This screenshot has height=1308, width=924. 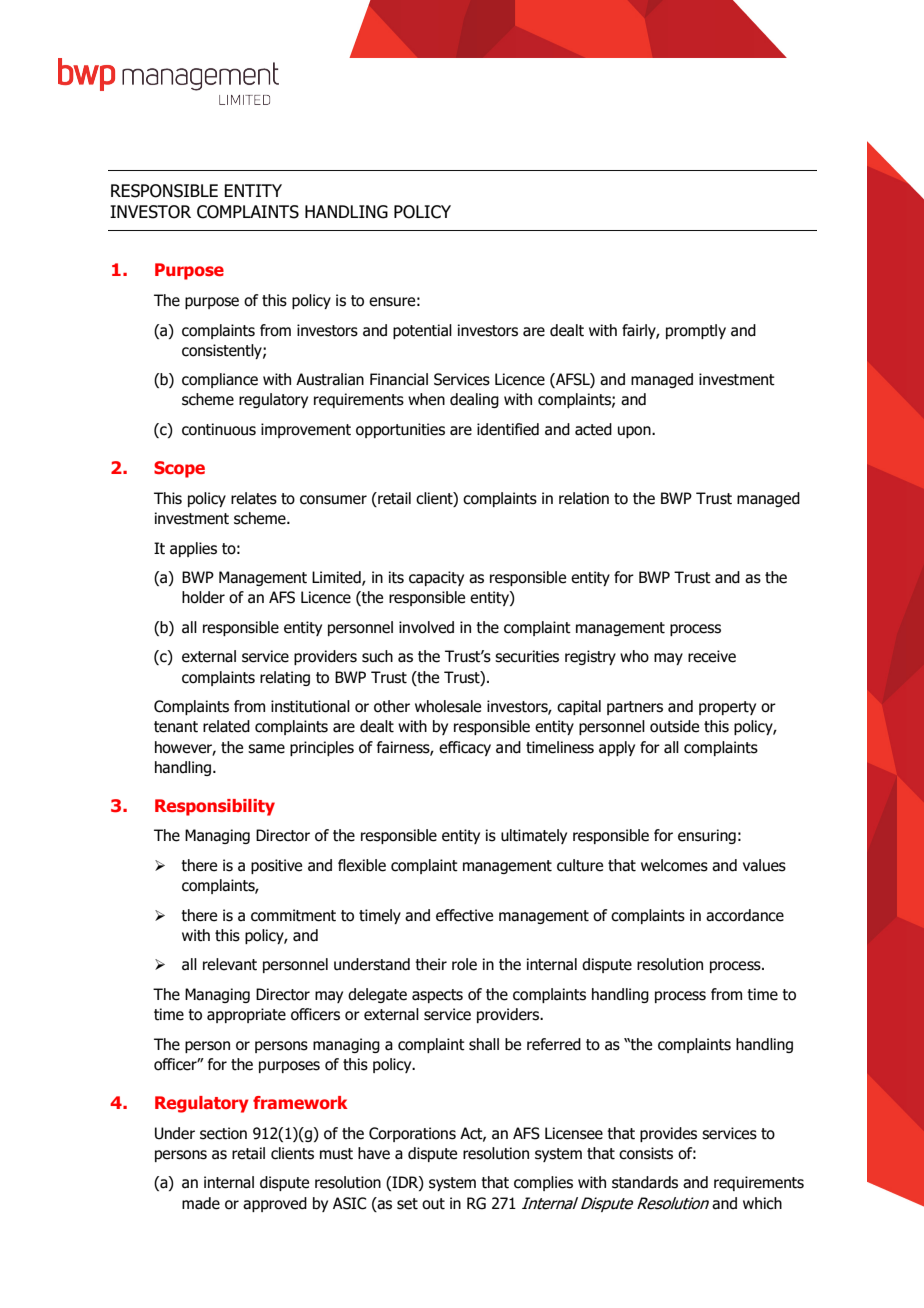 I want to click on same, so click(x=266, y=749).
